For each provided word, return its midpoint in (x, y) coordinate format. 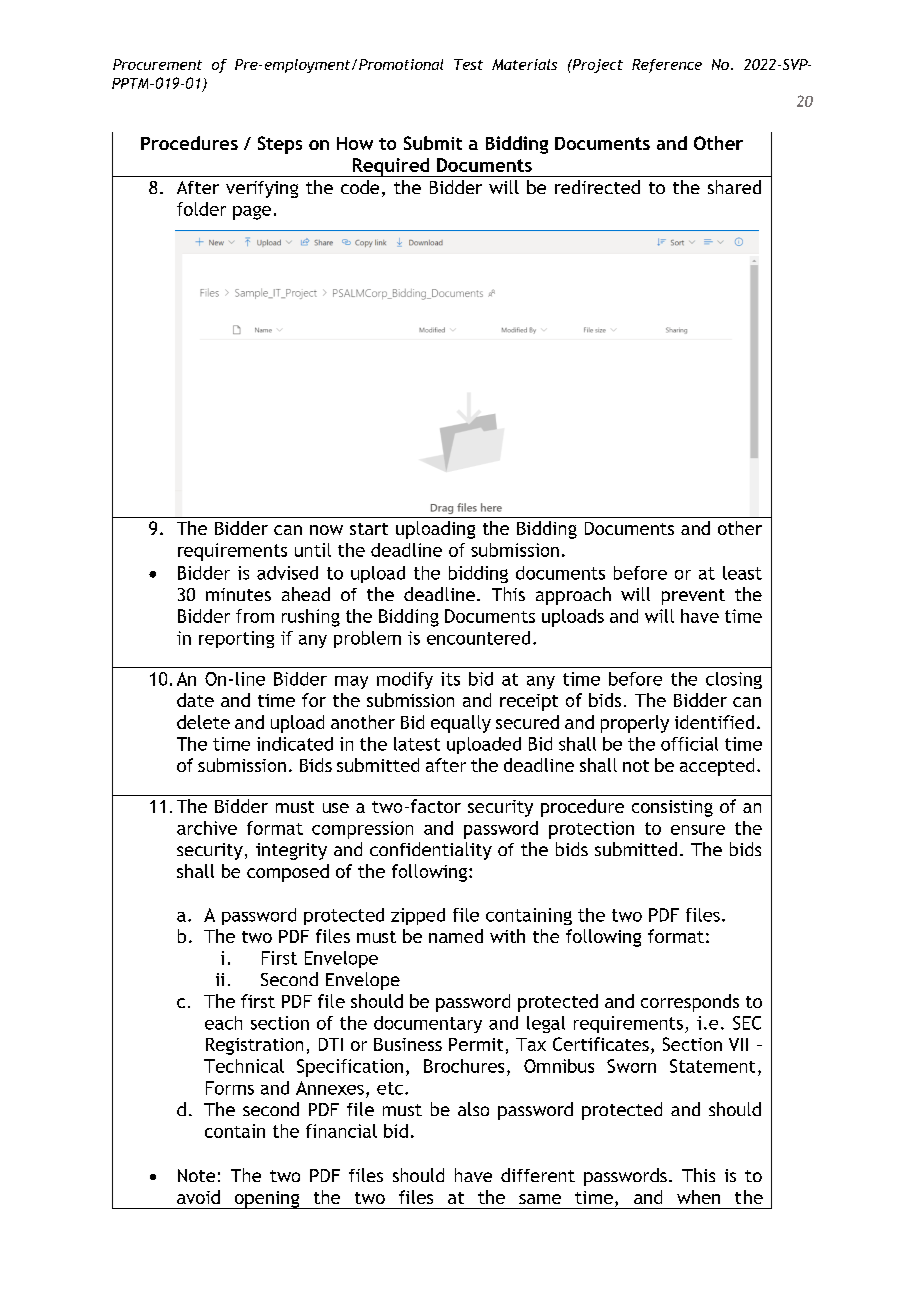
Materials (524, 64)
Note (196, 1175)
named (456, 936)
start (369, 529)
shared (734, 187)
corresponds (690, 1003)
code (360, 187)
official (689, 744)
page (252, 213)
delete (203, 722)
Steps (280, 145)
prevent (693, 597)
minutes (238, 594)
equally (461, 724)
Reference (667, 66)
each (223, 1023)
